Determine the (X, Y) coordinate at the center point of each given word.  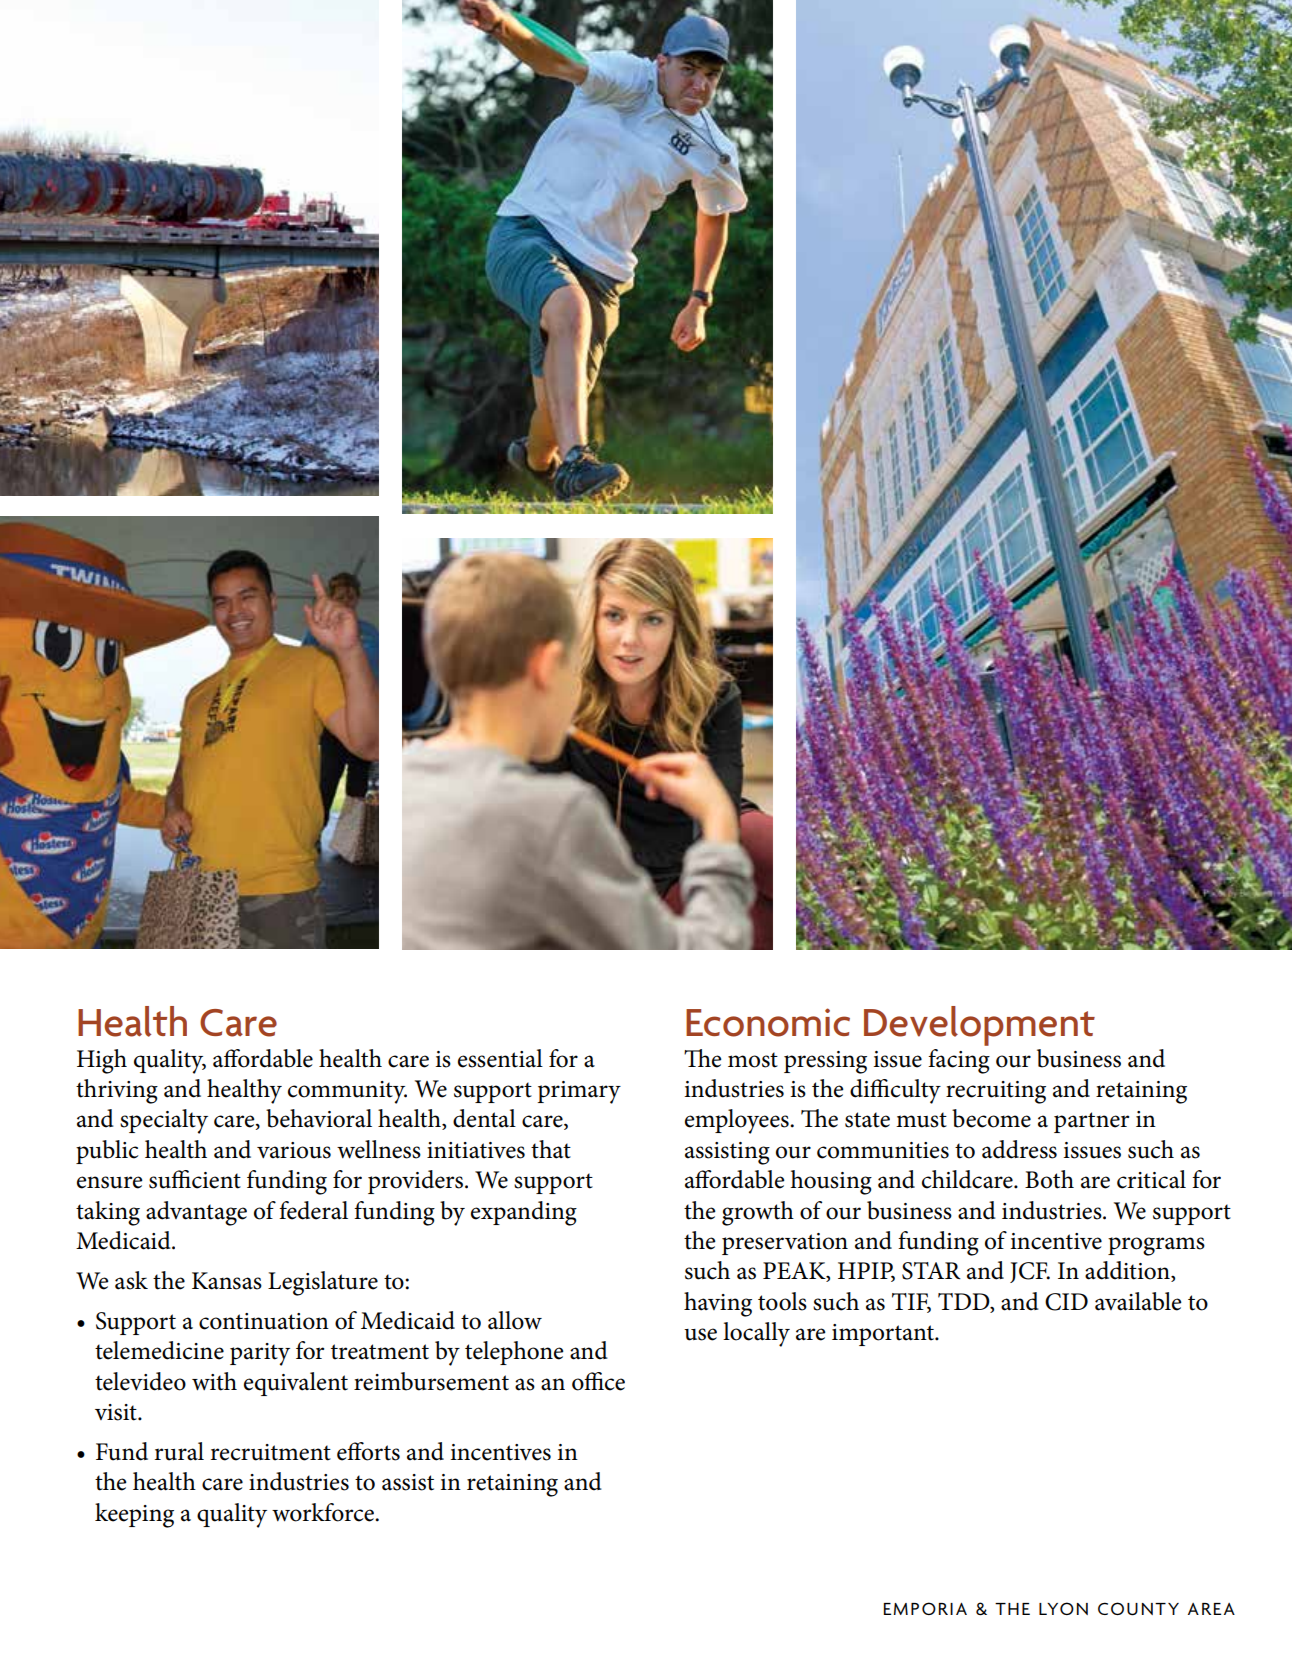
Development (979, 1026)
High (102, 1061)
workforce (324, 1512)
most (753, 1060)
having (718, 1304)
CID (1066, 1302)
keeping (134, 1515)
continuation (264, 1321)
